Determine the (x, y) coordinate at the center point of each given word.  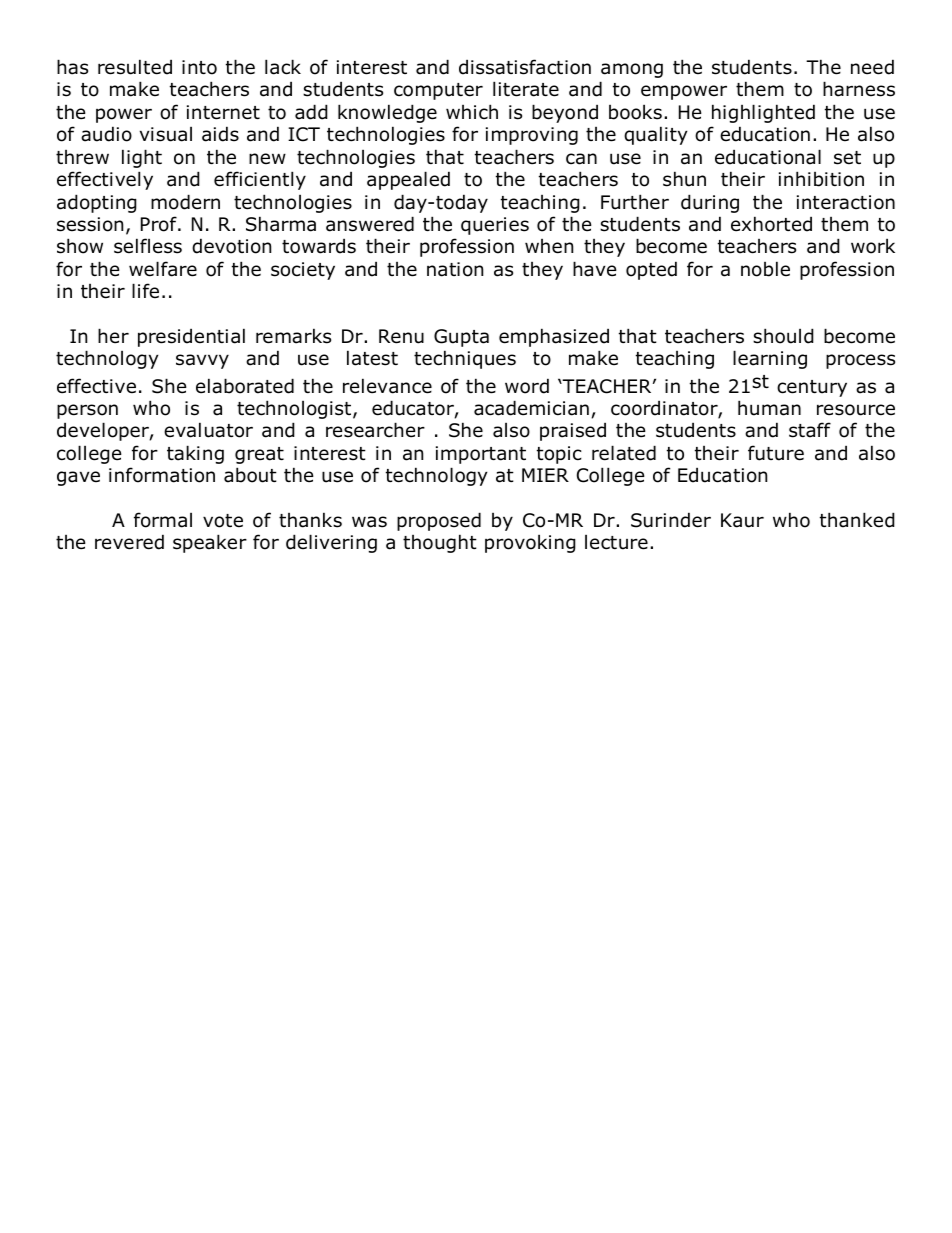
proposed (439, 521)
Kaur (742, 520)
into (199, 67)
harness (859, 89)
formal (163, 520)
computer (438, 91)
